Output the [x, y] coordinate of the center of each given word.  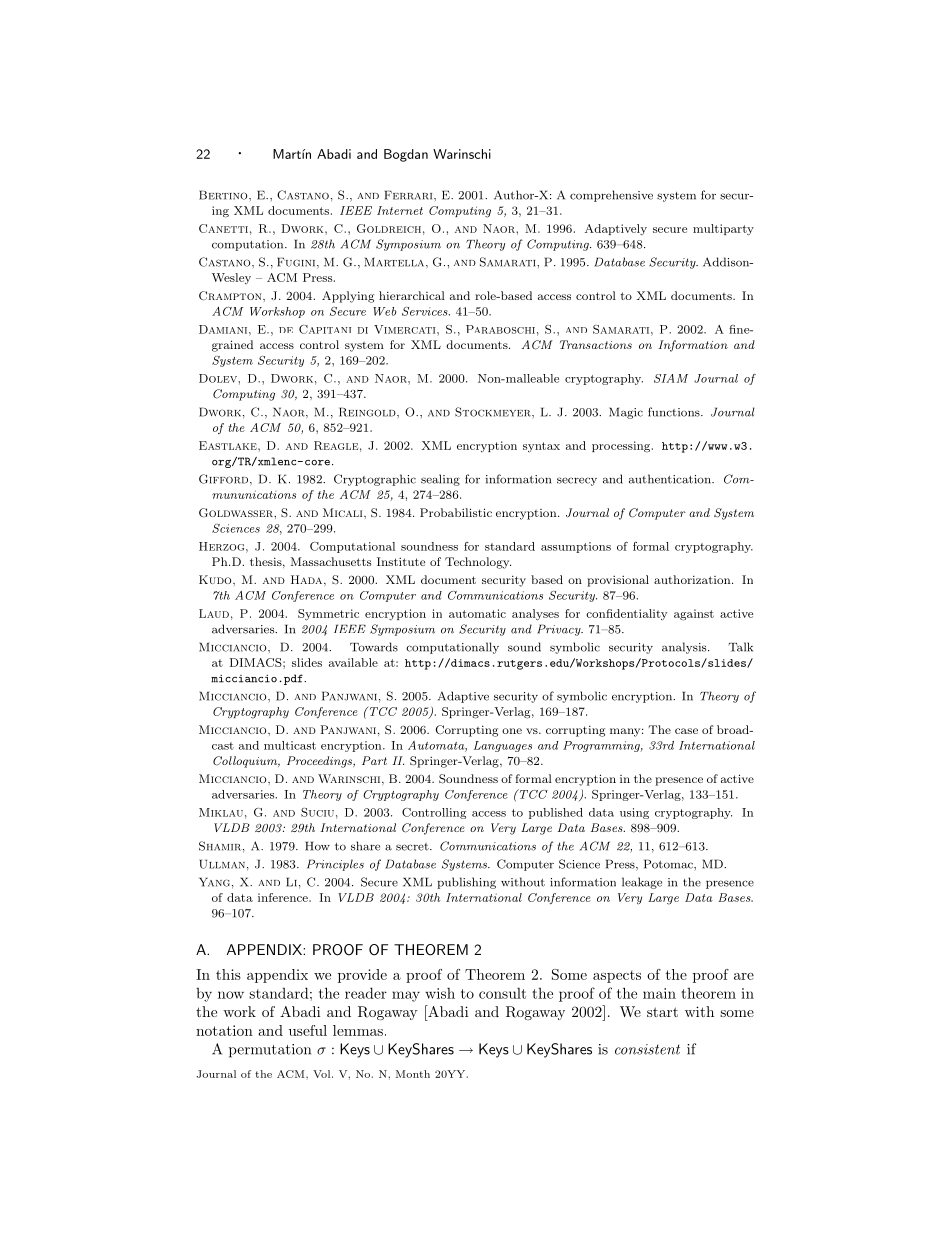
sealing [440, 480]
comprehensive [611, 196]
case [686, 731]
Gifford [225, 480]
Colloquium [246, 762]
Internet [400, 210]
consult [502, 993]
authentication [671, 479]
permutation [270, 1051]
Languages [503, 746]
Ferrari [409, 195]
